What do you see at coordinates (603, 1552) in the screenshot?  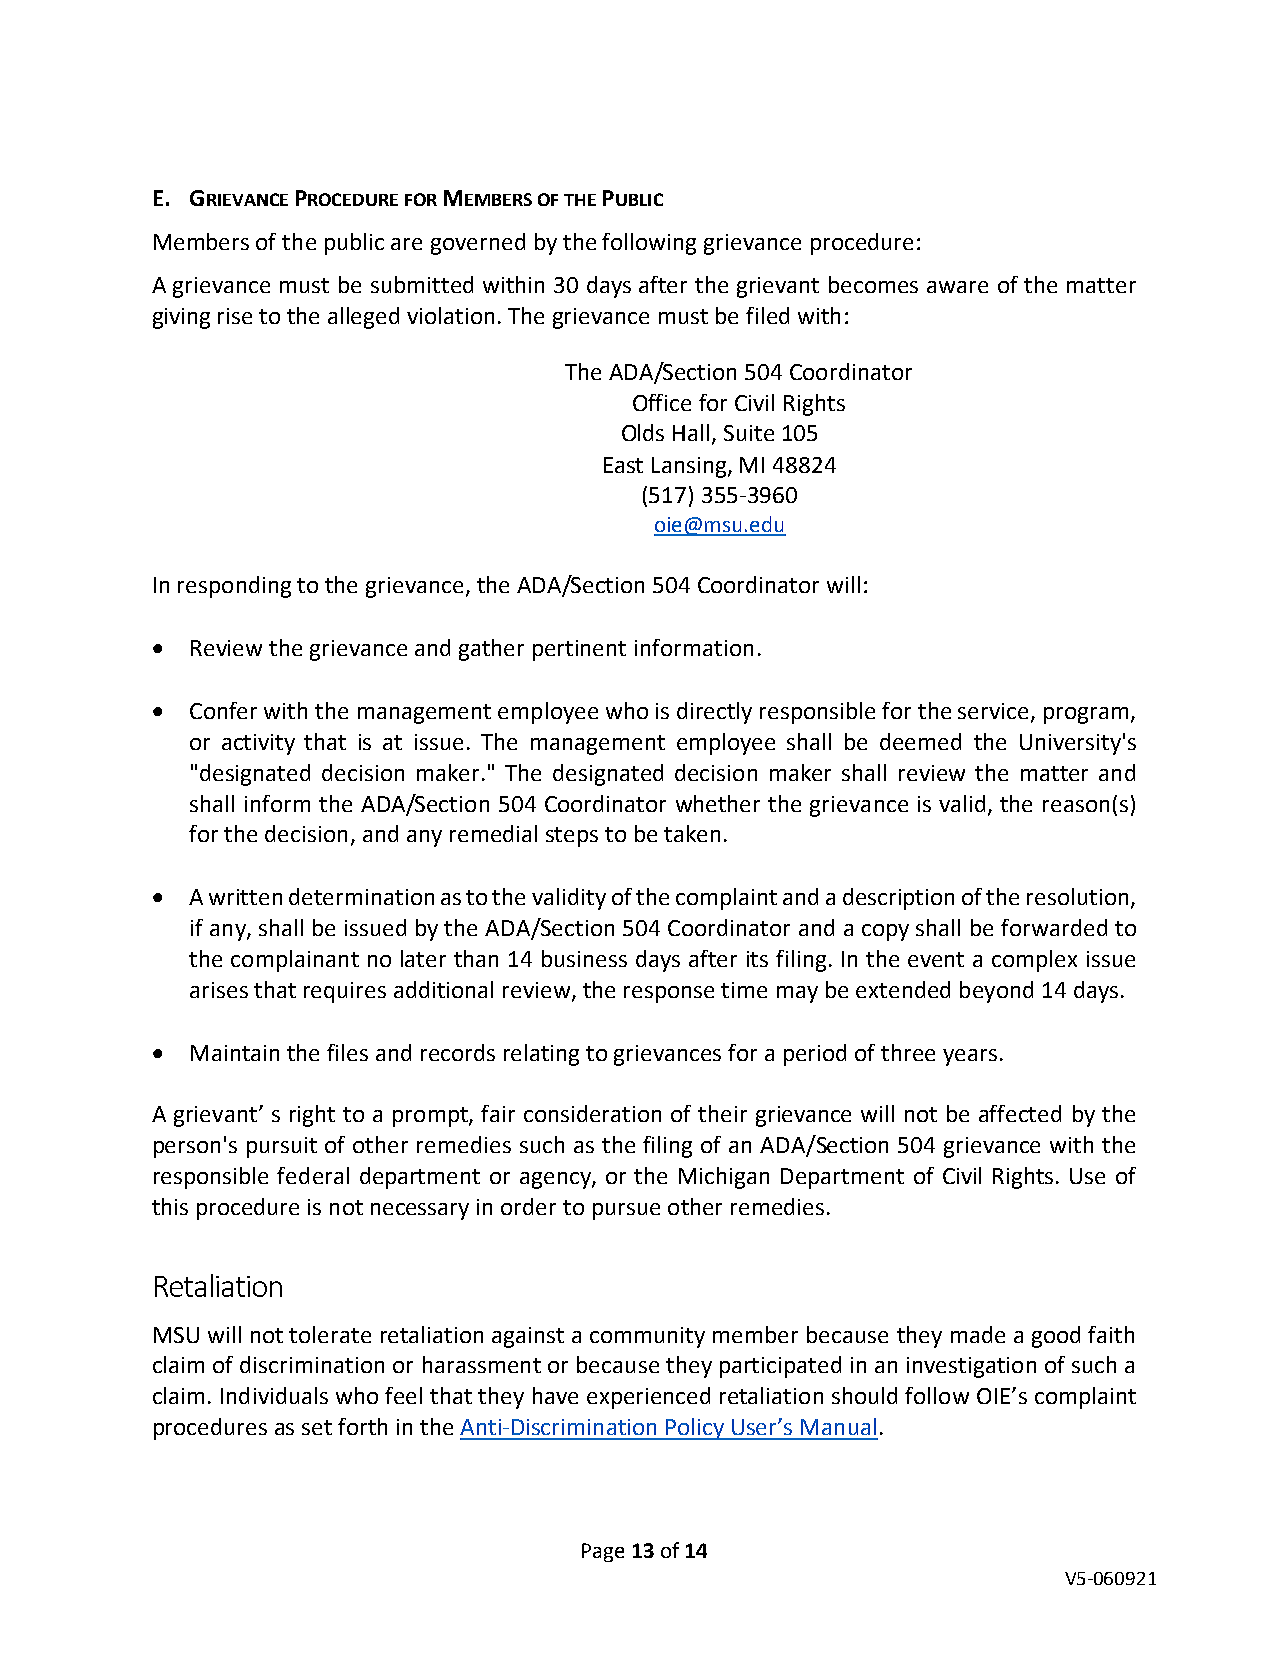 I see `Page` at bounding box center [603, 1552].
